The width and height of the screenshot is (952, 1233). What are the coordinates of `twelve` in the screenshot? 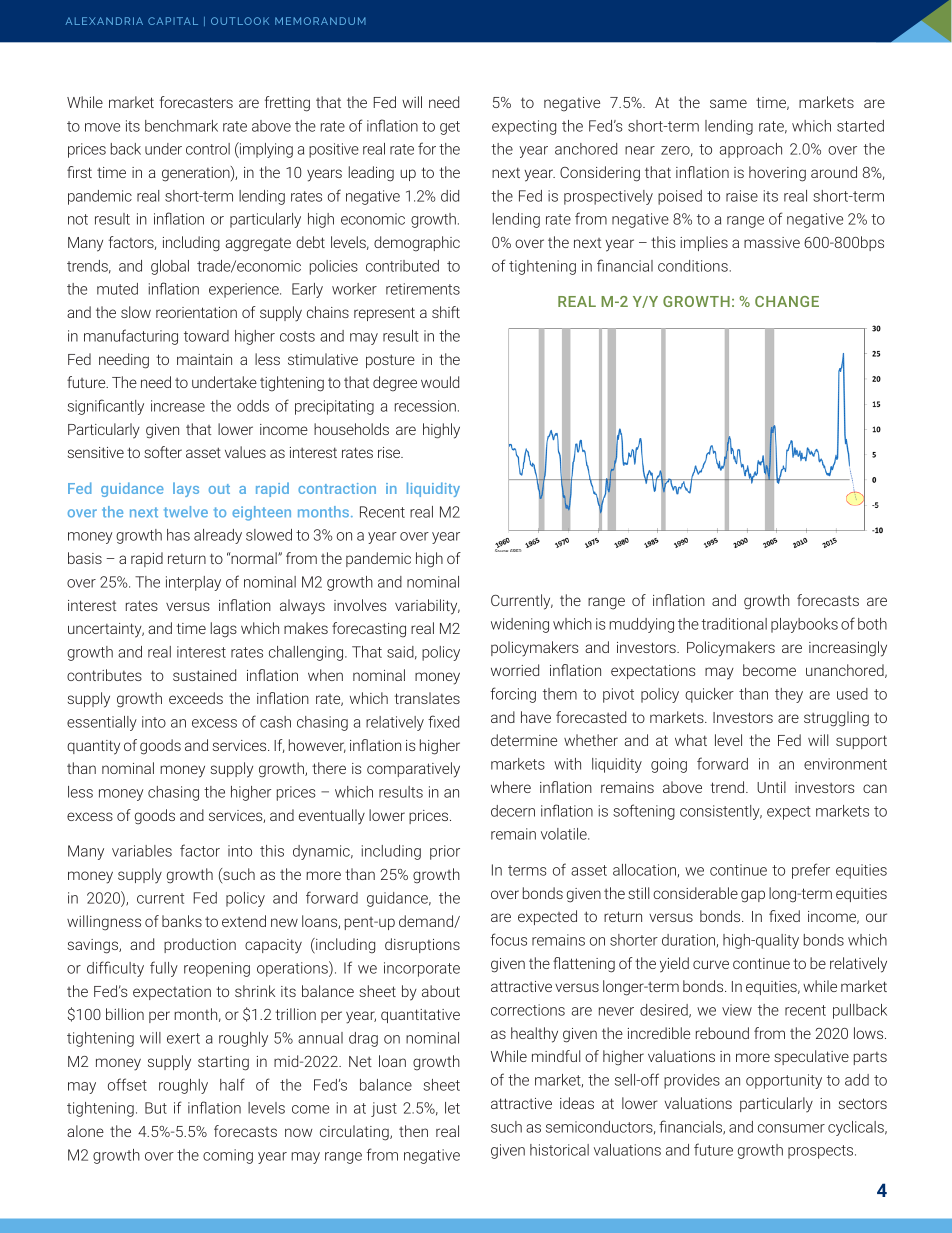 It's located at (186, 512).
